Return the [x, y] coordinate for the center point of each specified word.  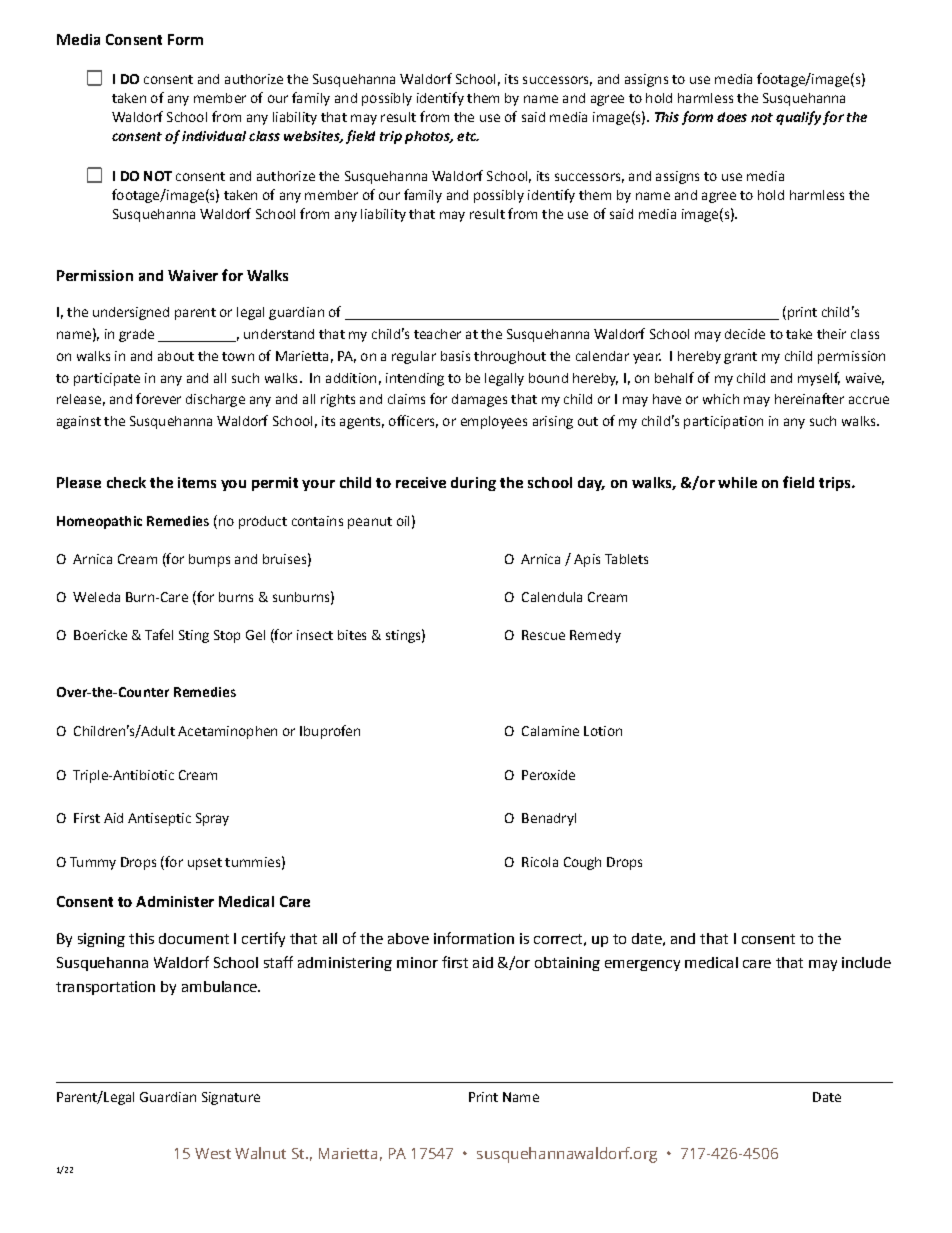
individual [214, 136]
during [473, 484]
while [737, 482]
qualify [798, 118]
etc [468, 136]
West [213, 1153]
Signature [231, 1098]
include [866, 962]
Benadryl [549, 819]
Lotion [603, 731]
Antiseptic [159, 819]
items [197, 482]
